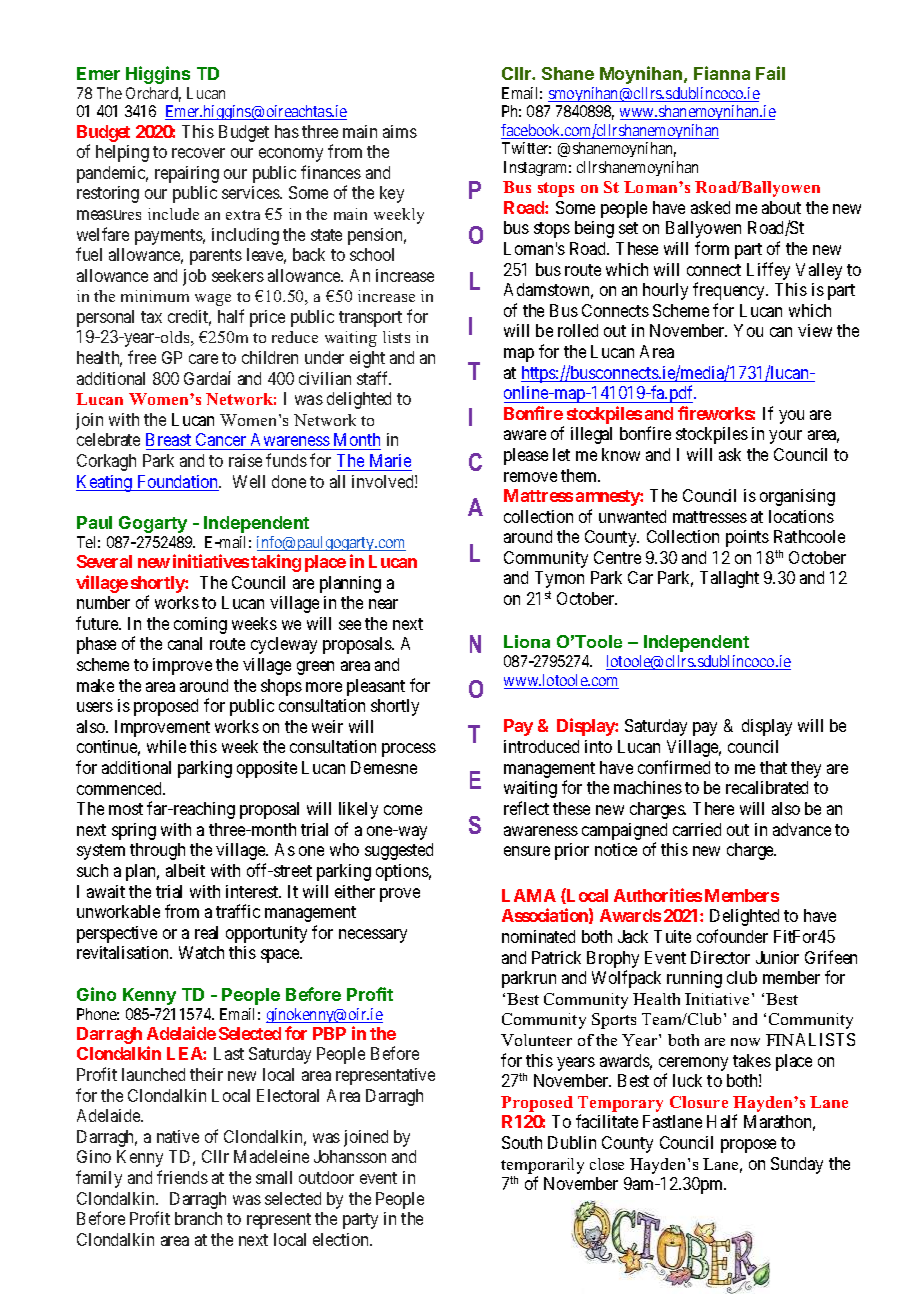 The width and height of the image is (924, 1305). I want to click on branch, so click(198, 1218).
